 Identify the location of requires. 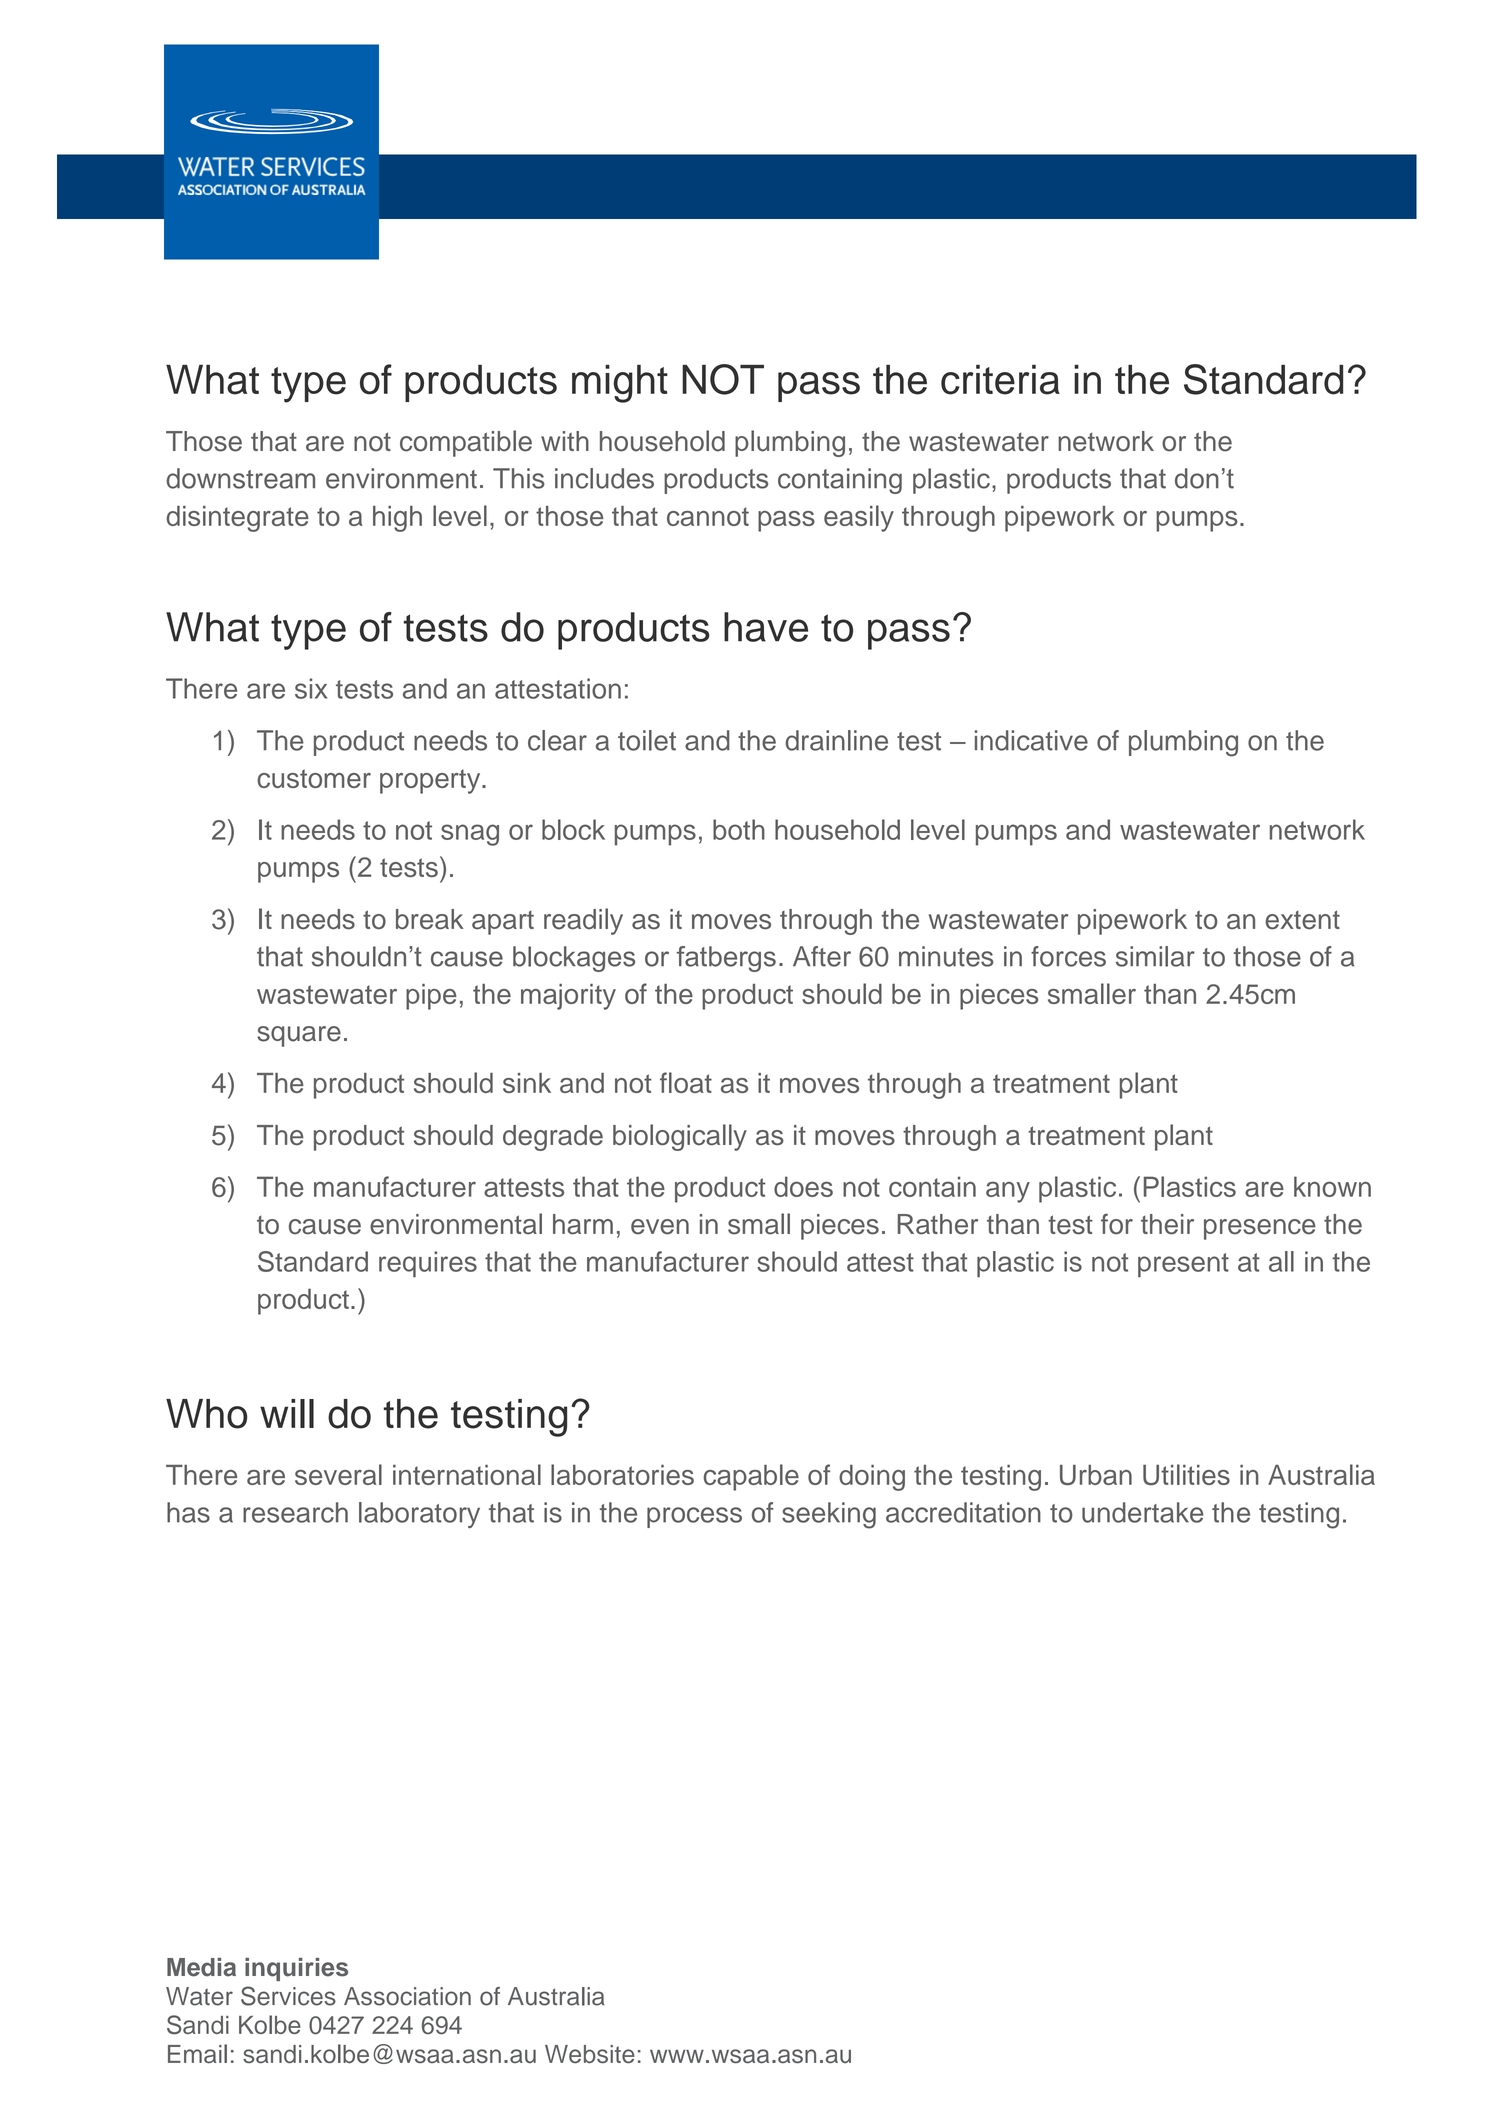
(428, 1264).
